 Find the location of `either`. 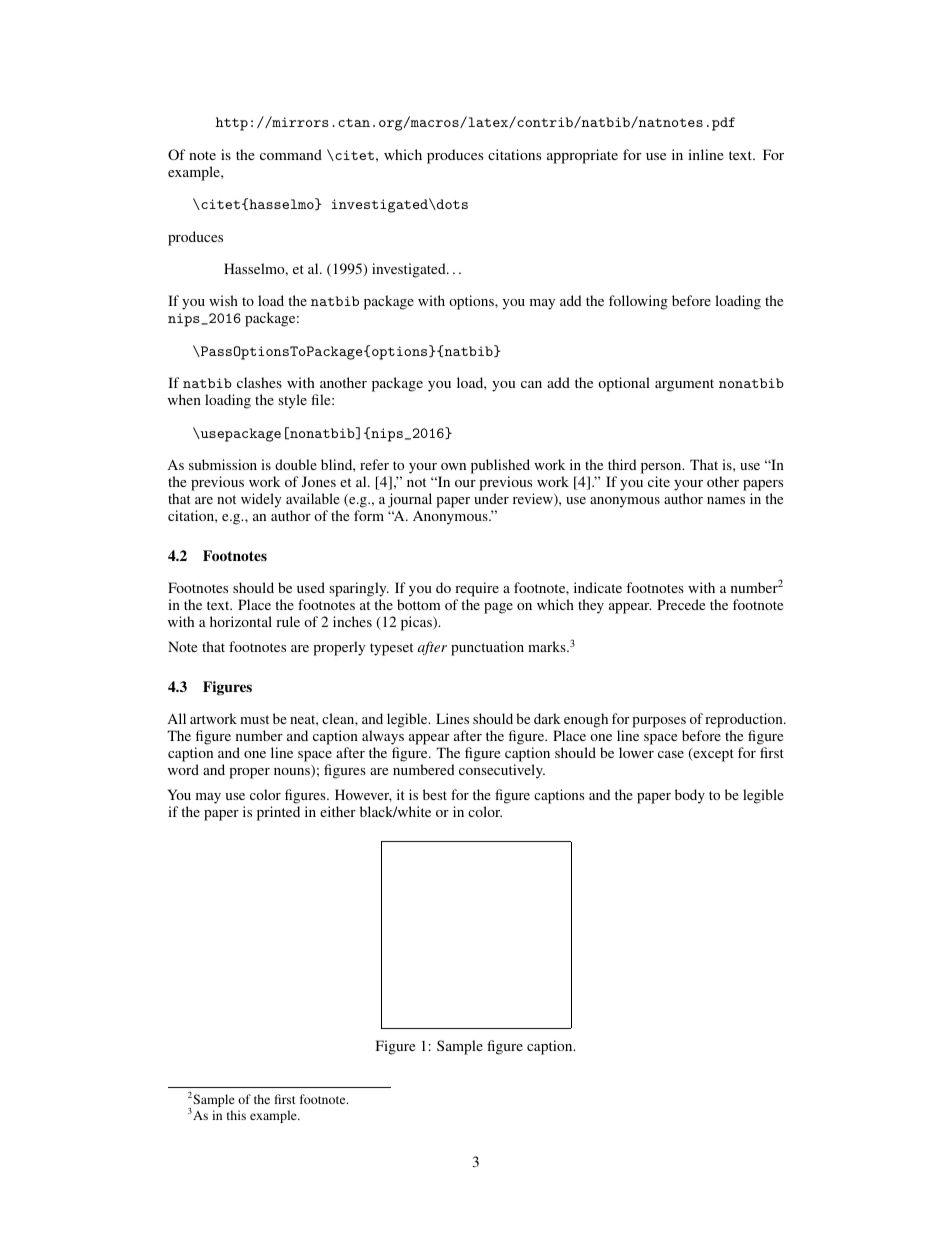

either is located at coordinates (338, 811).
